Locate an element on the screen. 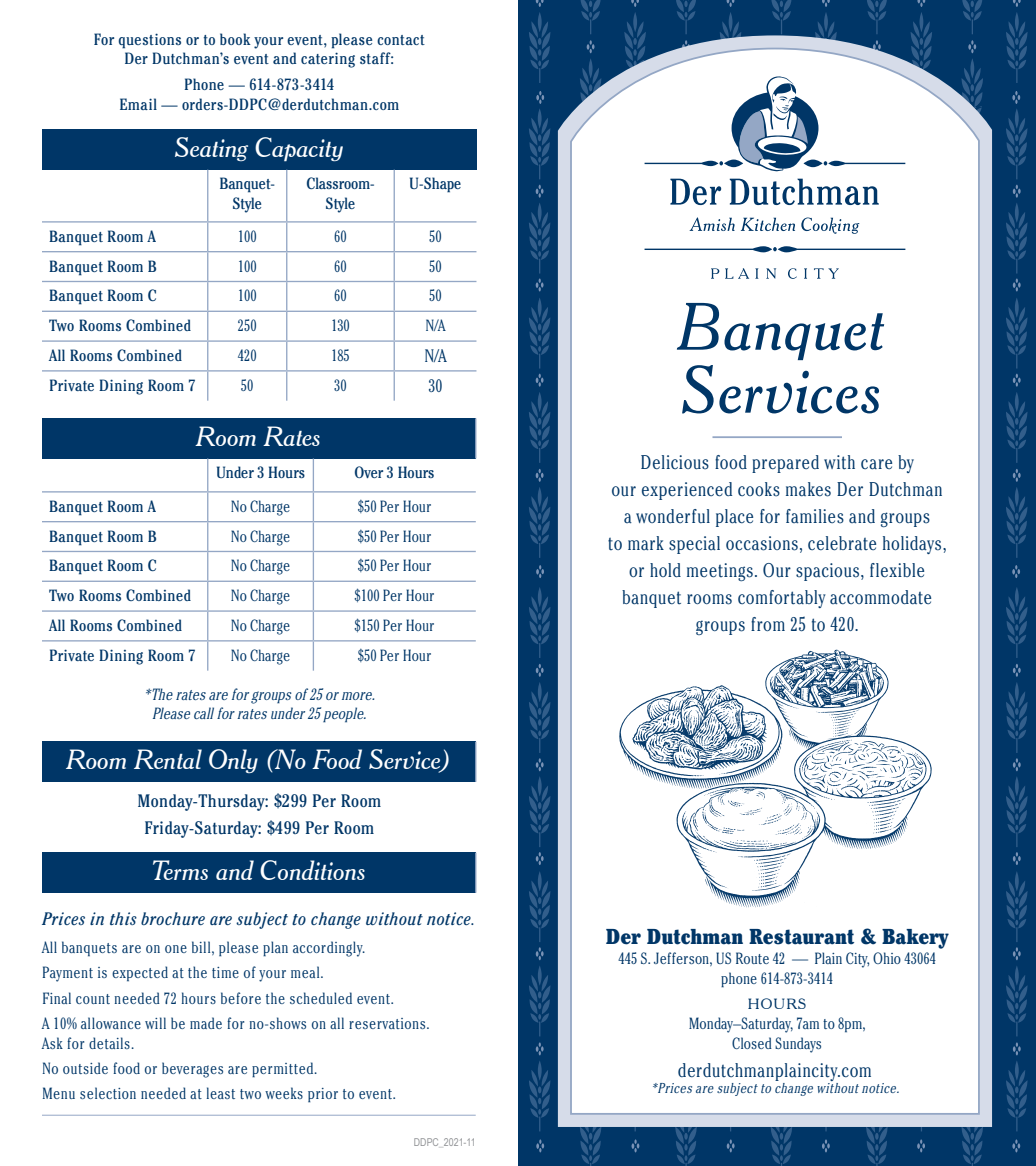 This screenshot has width=1036, height=1166. mark is located at coordinates (646, 543).
